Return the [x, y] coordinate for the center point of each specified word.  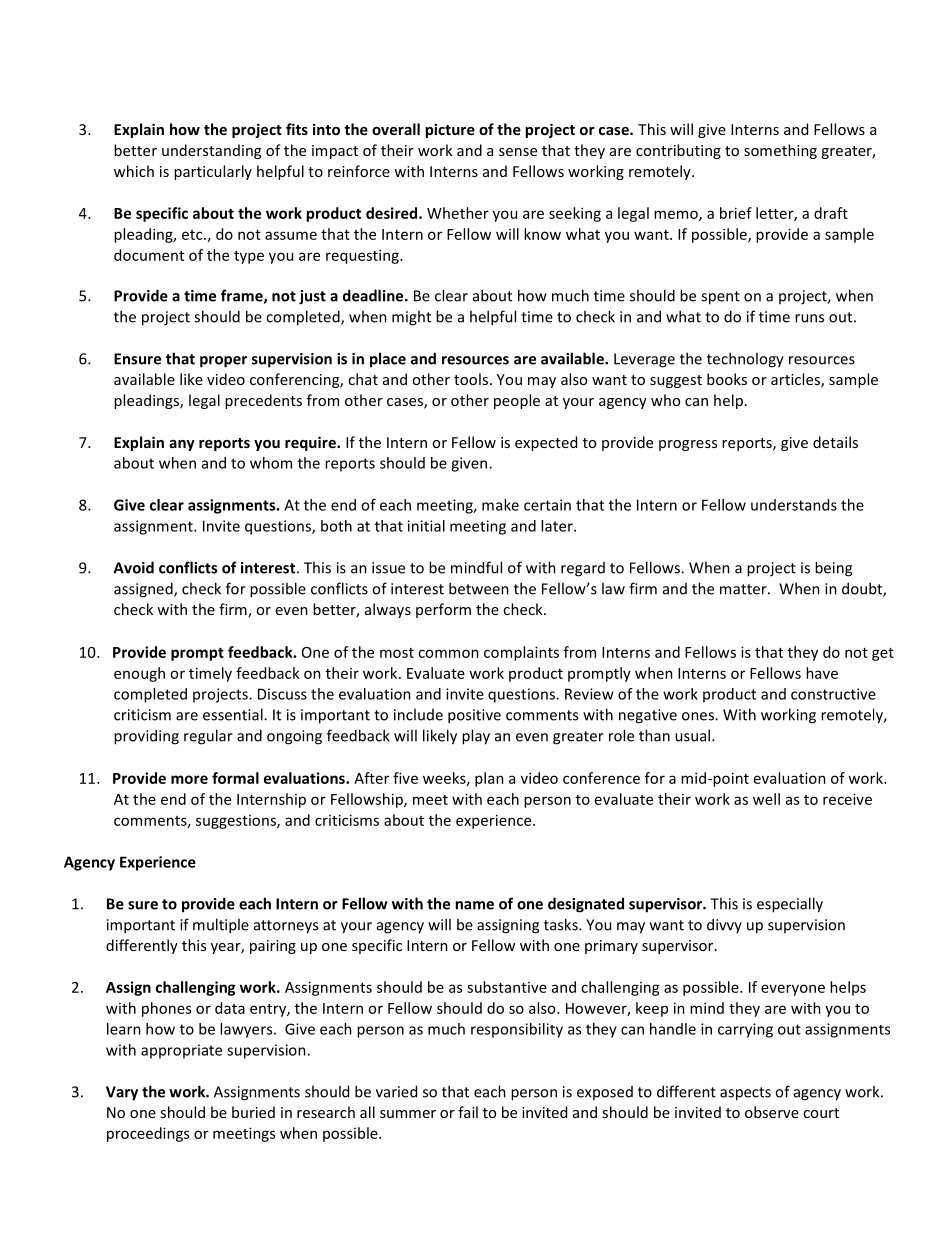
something [780, 151]
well [766, 799]
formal [235, 778]
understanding [211, 151]
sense [518, 152]
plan [489, 779]
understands [794, 505]
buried [253, 1112]
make [500, 505]
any [182, 445]
